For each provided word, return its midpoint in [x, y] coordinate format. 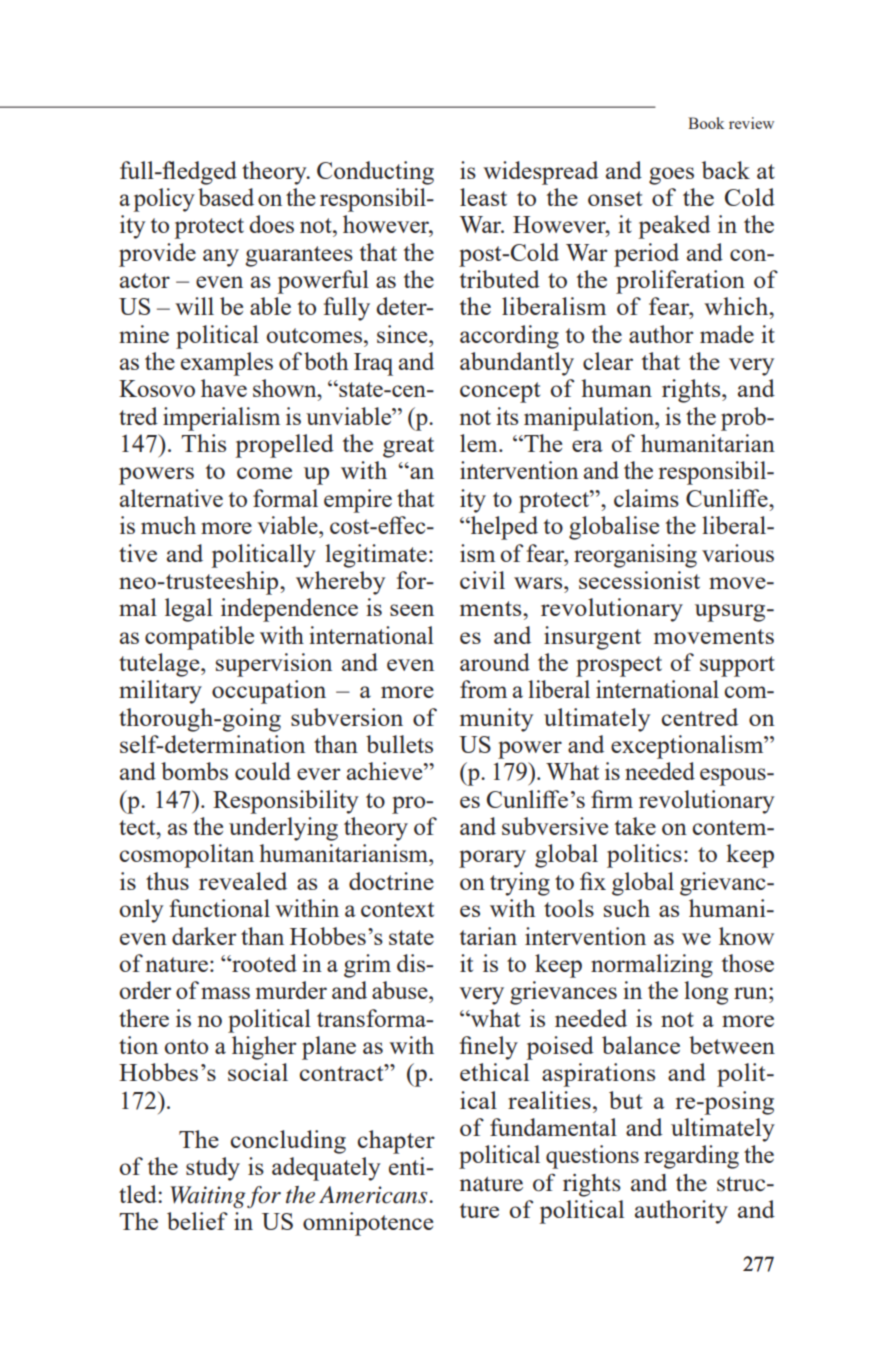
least [483, 197]
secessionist [639, 580]
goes [671, 176]
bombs [194, 771]
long [706, 993]
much [168, 525]
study [213, 1169]
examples [227, 364]
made [727, 334]
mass [225, 993]
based [226, 197]
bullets [399, 744]
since [403, 334]
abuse [401, 990]
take [635, 826]
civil [482, 580]
